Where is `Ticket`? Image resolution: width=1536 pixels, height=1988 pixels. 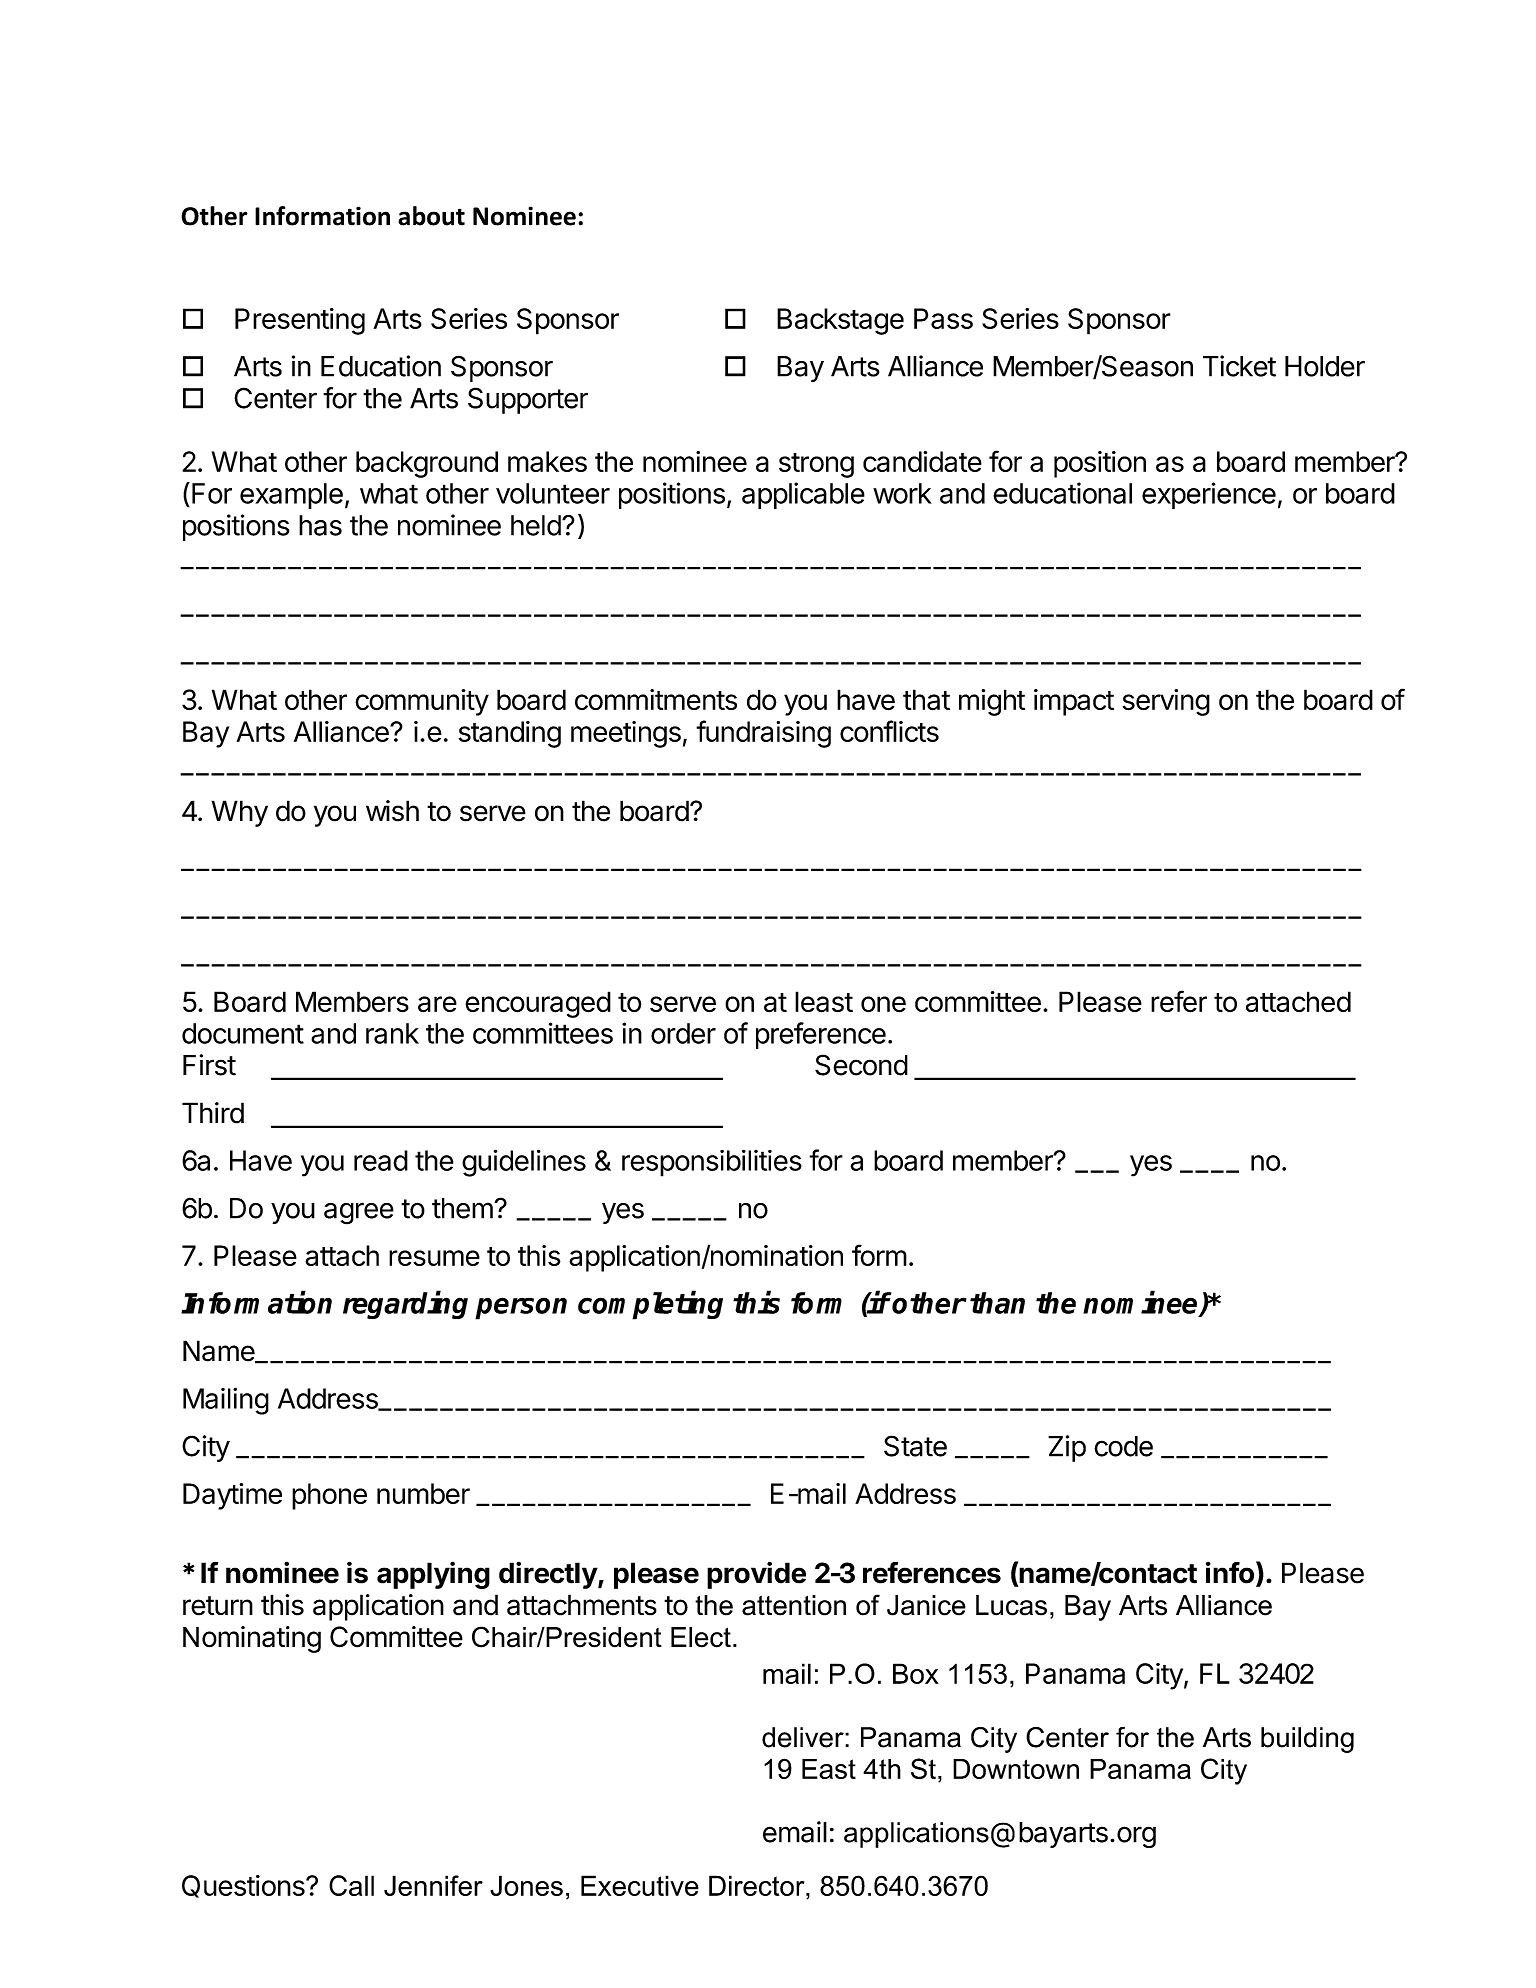
Ticket is located at coordinates (1239, 366).
